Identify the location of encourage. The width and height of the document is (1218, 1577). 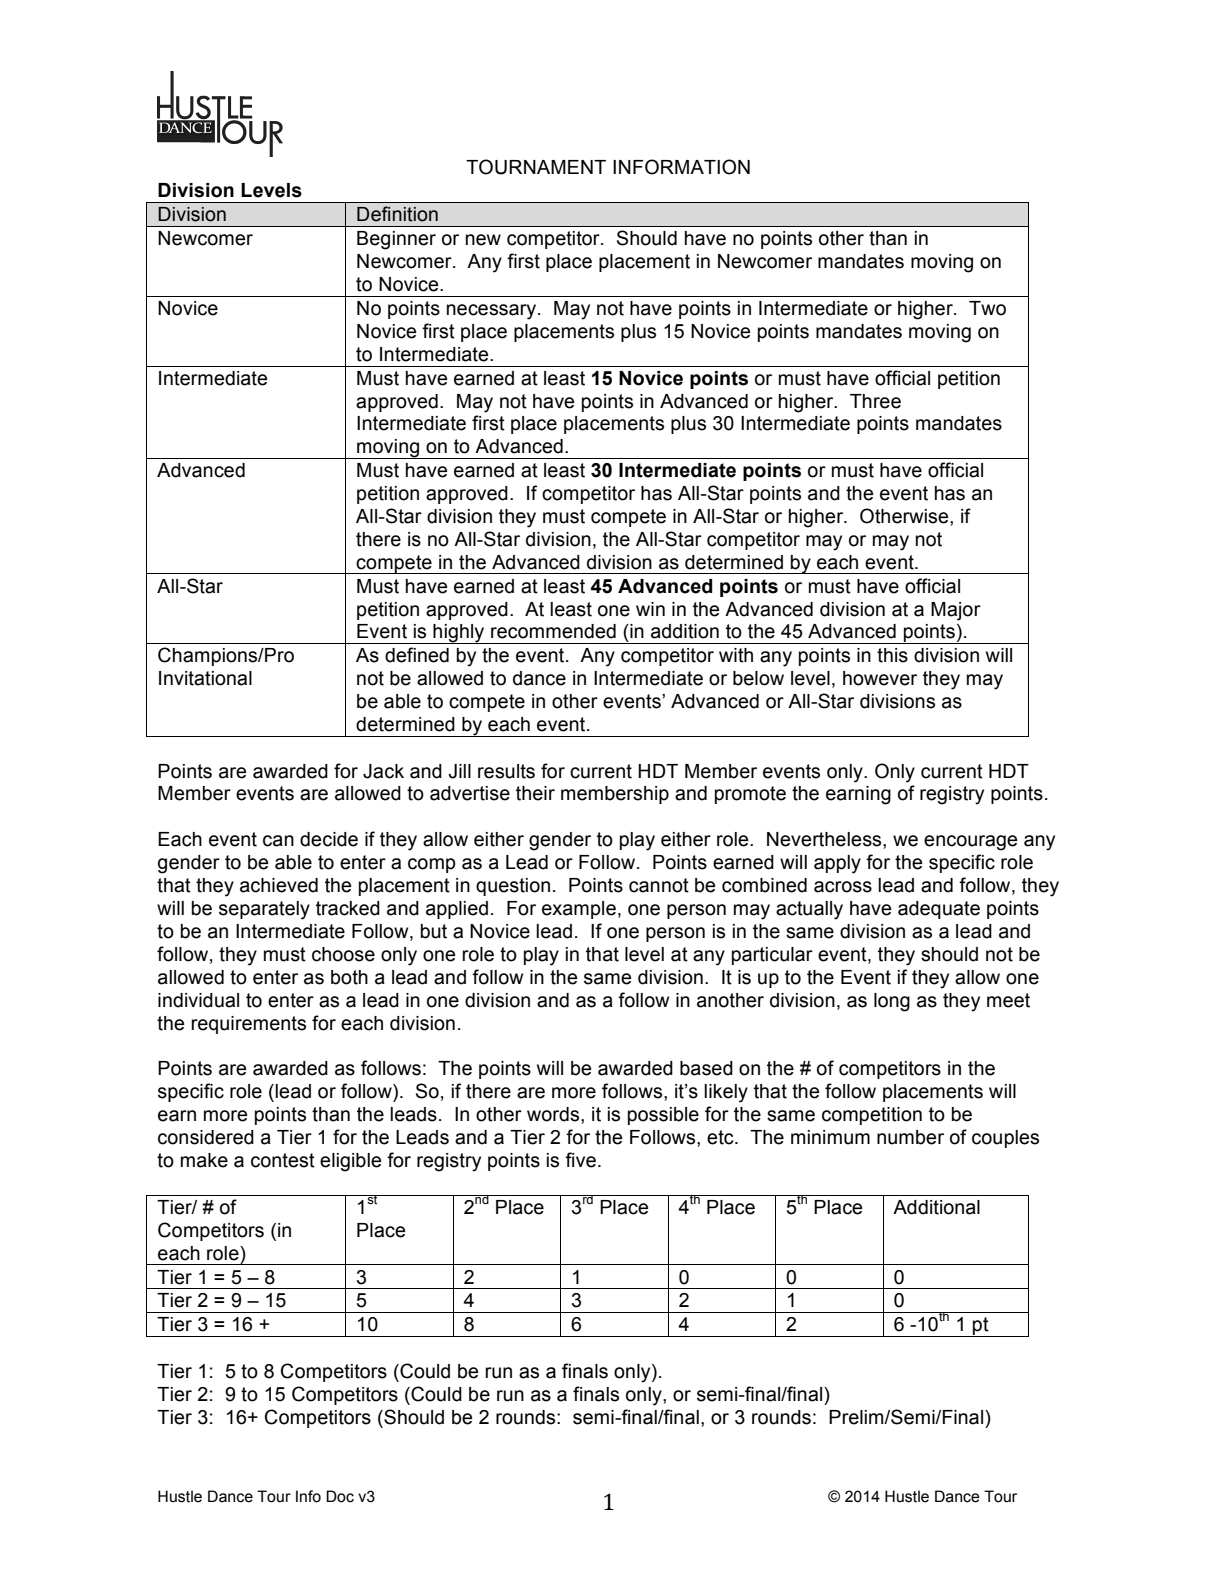
(970, 843).
